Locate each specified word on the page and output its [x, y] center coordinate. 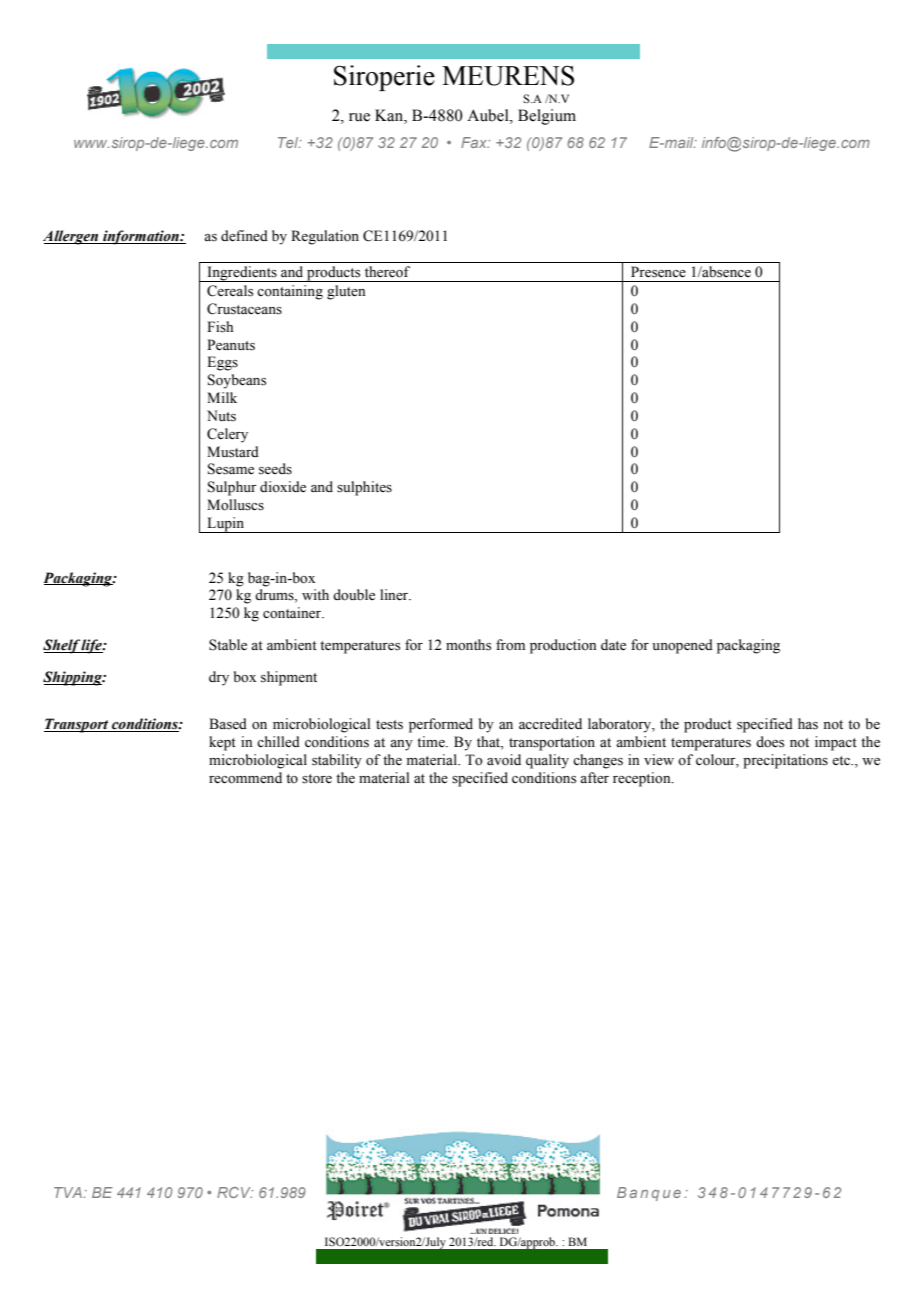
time [432, 741]
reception [643, 779]
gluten [346, 292]
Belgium [547, 117]
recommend [245, 778]
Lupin [226, 525]
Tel [289, 142]
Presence [658, 272]
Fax [475, 142]
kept [222, 743]
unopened [682, 646]
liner [395, 595]
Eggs [222, 363]
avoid [504, 760]
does [770, 742]
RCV [235, 1192]
